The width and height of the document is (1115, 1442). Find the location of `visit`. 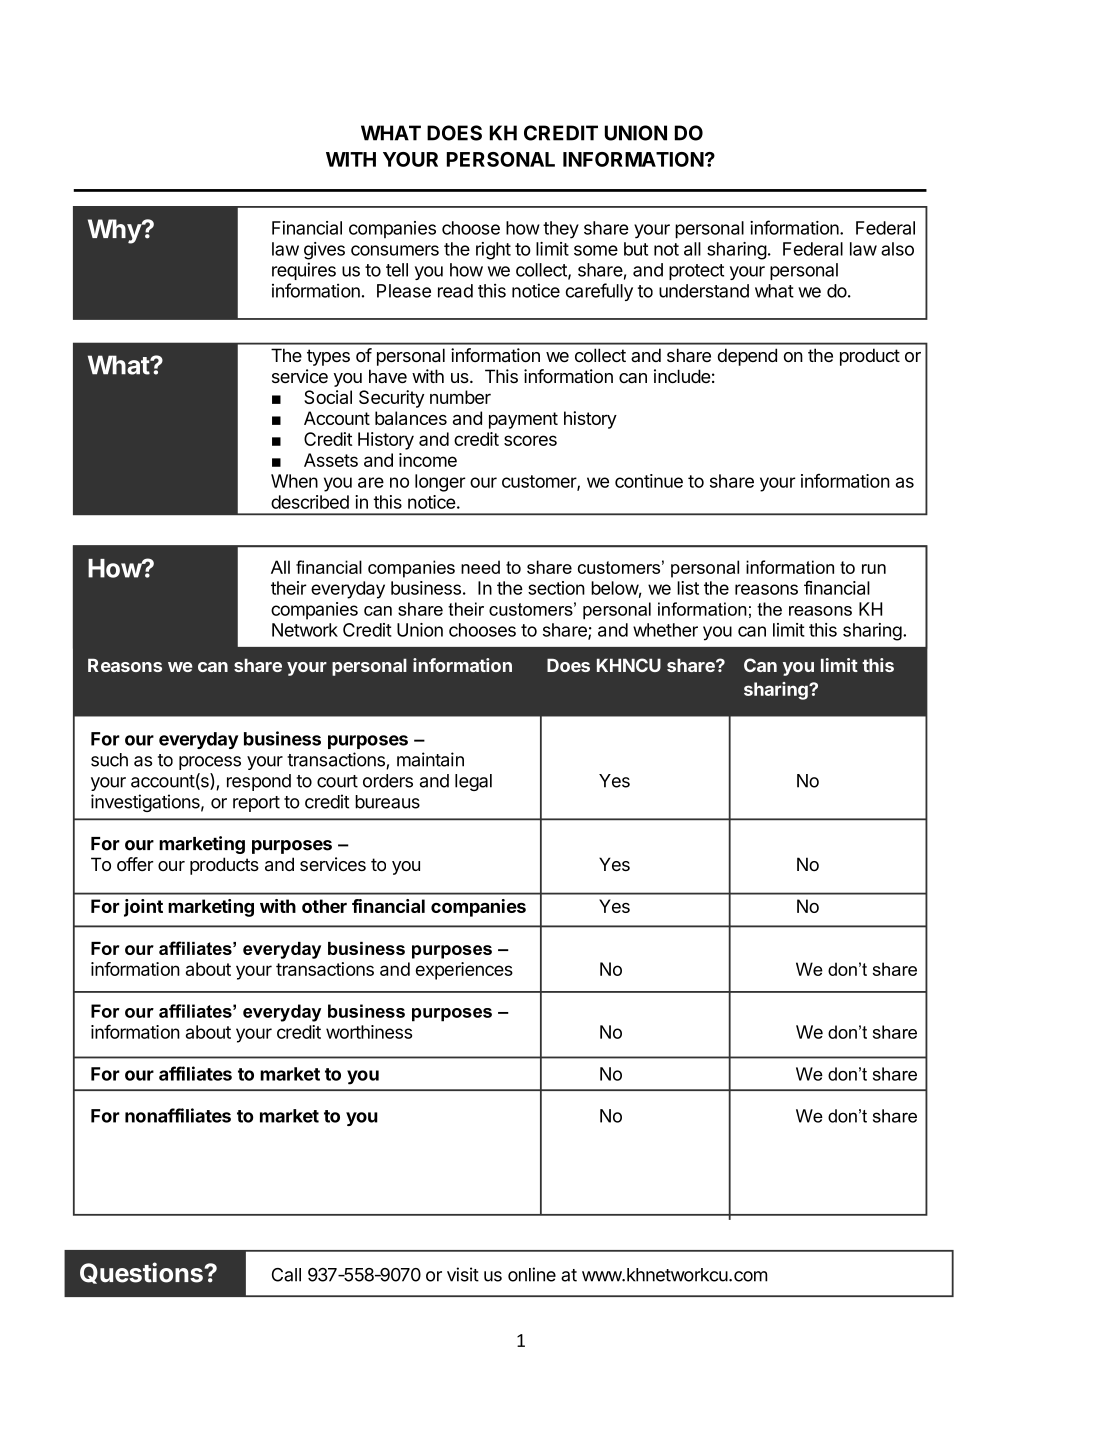

visit is located at coordinates (463, 1274).
